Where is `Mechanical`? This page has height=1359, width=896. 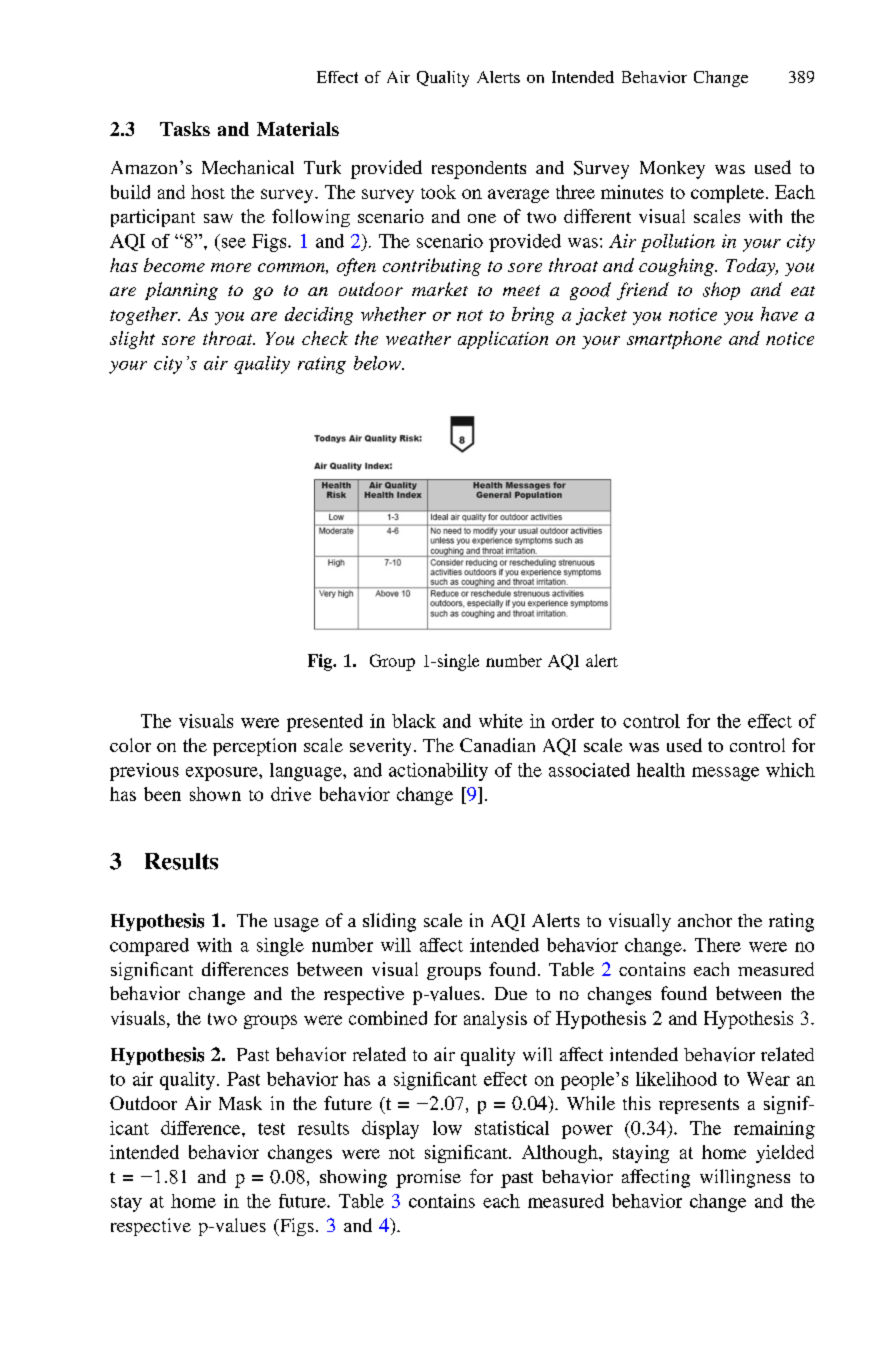 Mechanical is located at coordinates (248, 167).
